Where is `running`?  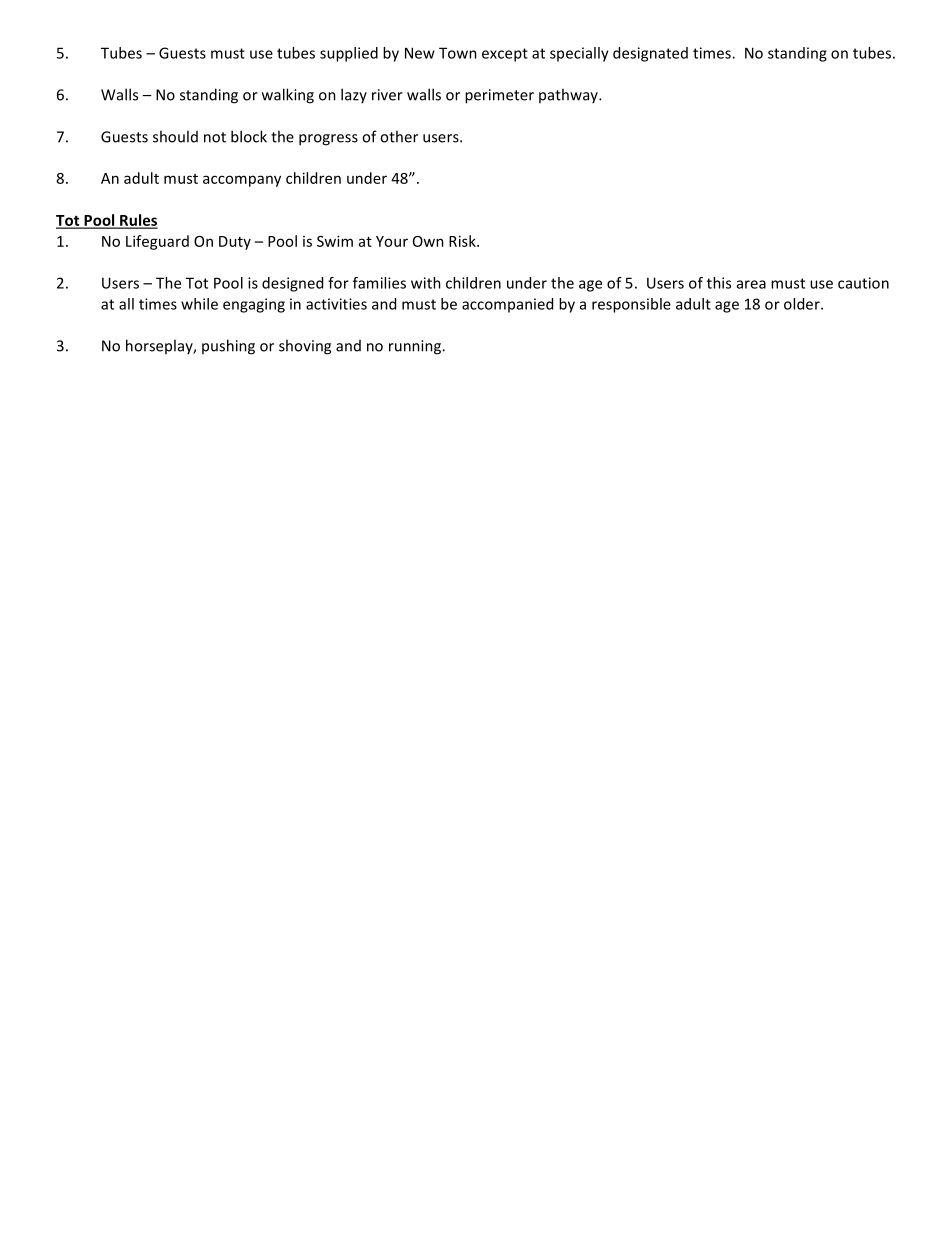 running is located at coordinates (416, 347).
